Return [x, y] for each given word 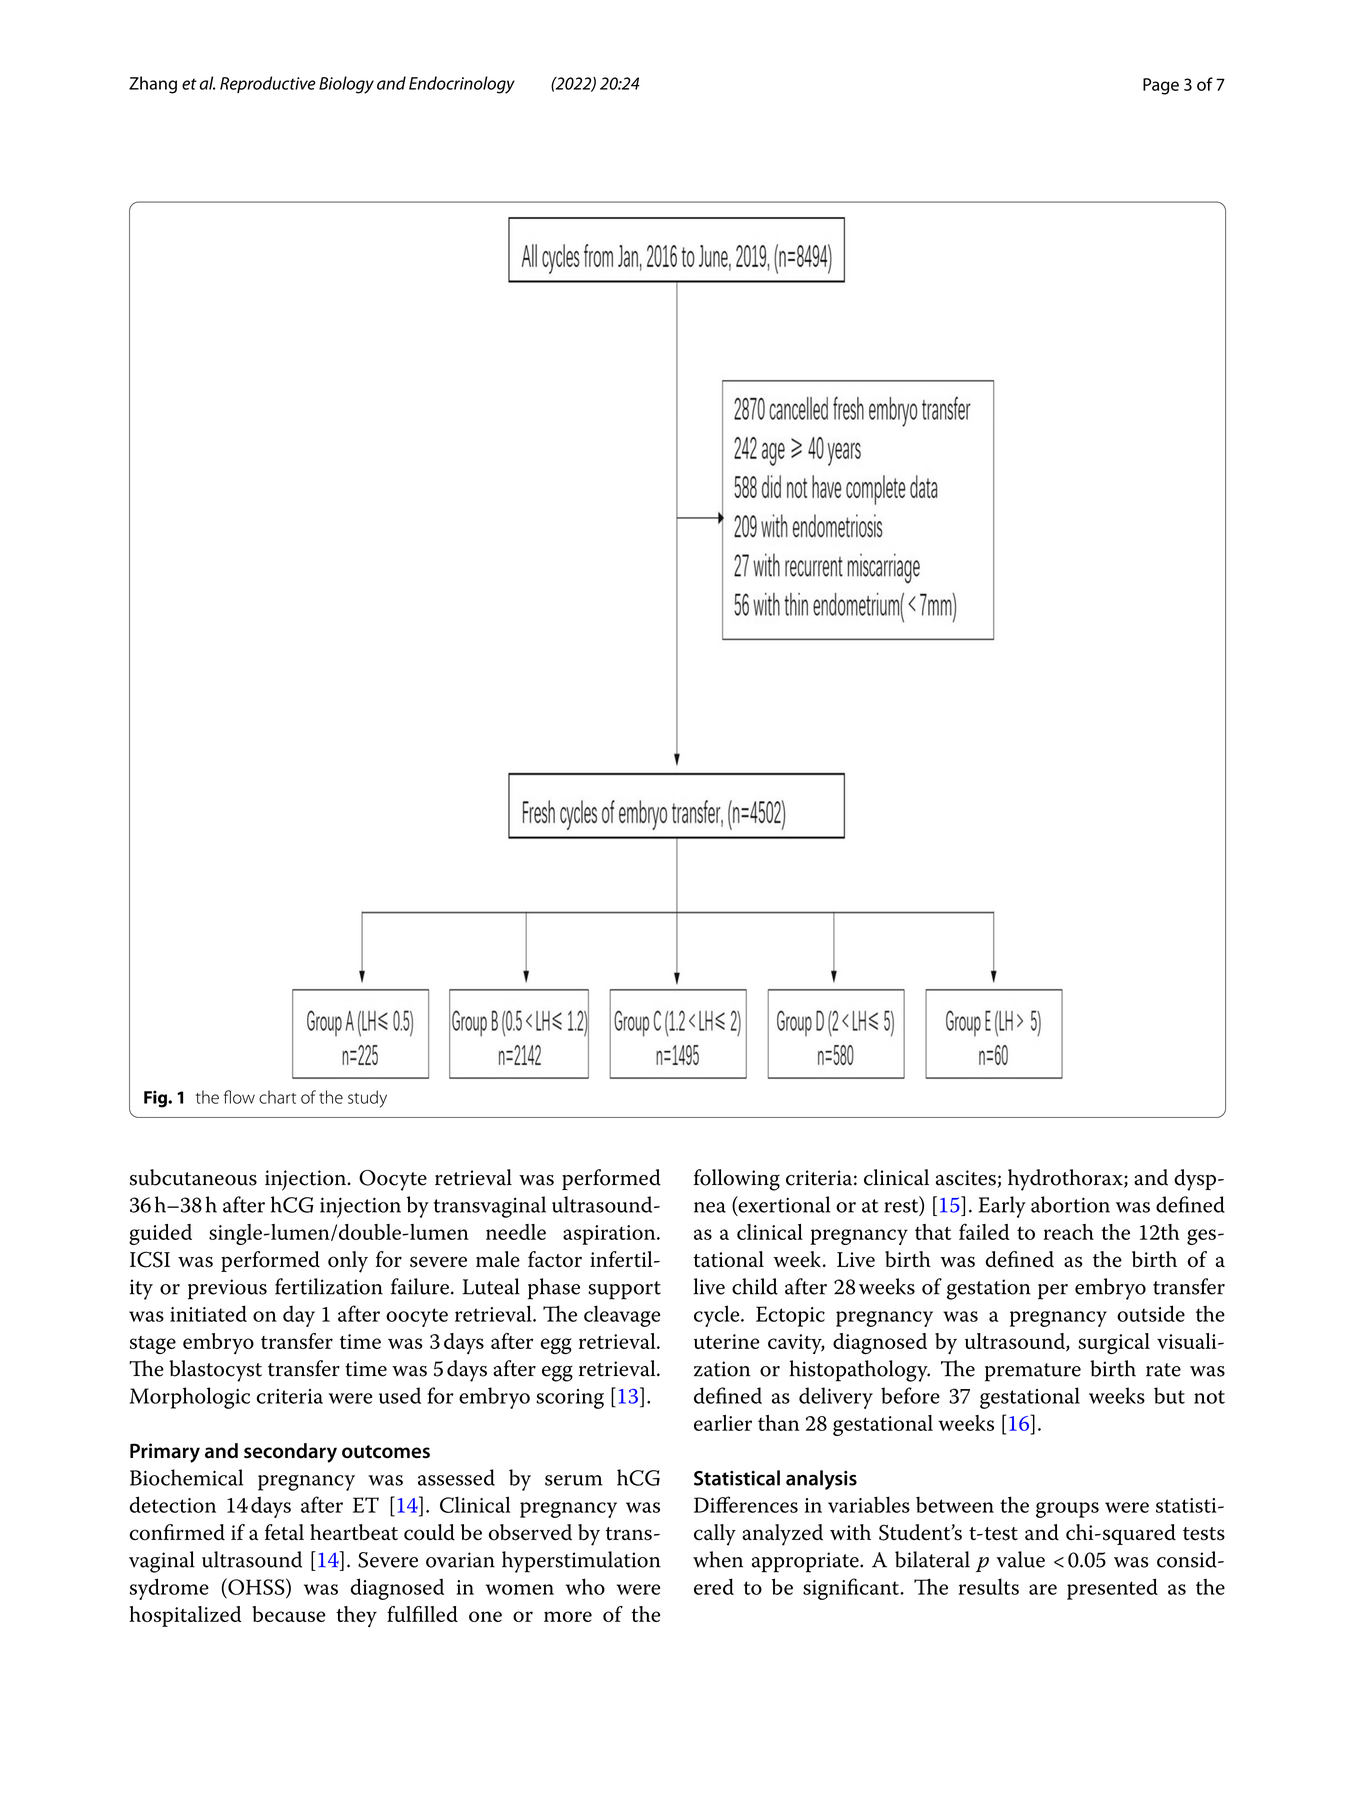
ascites [966, 1178]
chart [277, 1097]
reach [1068, 1232]
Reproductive [268, 84]
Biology [346, 85]
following [737, 1180]
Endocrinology [462, 85]
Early [1002, 1207]
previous [227, 1289]
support [624, 1290]
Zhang [153, 85]
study [367, 1099]
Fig [156, 1099]
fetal [284, 1532]
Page [1161, 86]
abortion [1070, 1204]
